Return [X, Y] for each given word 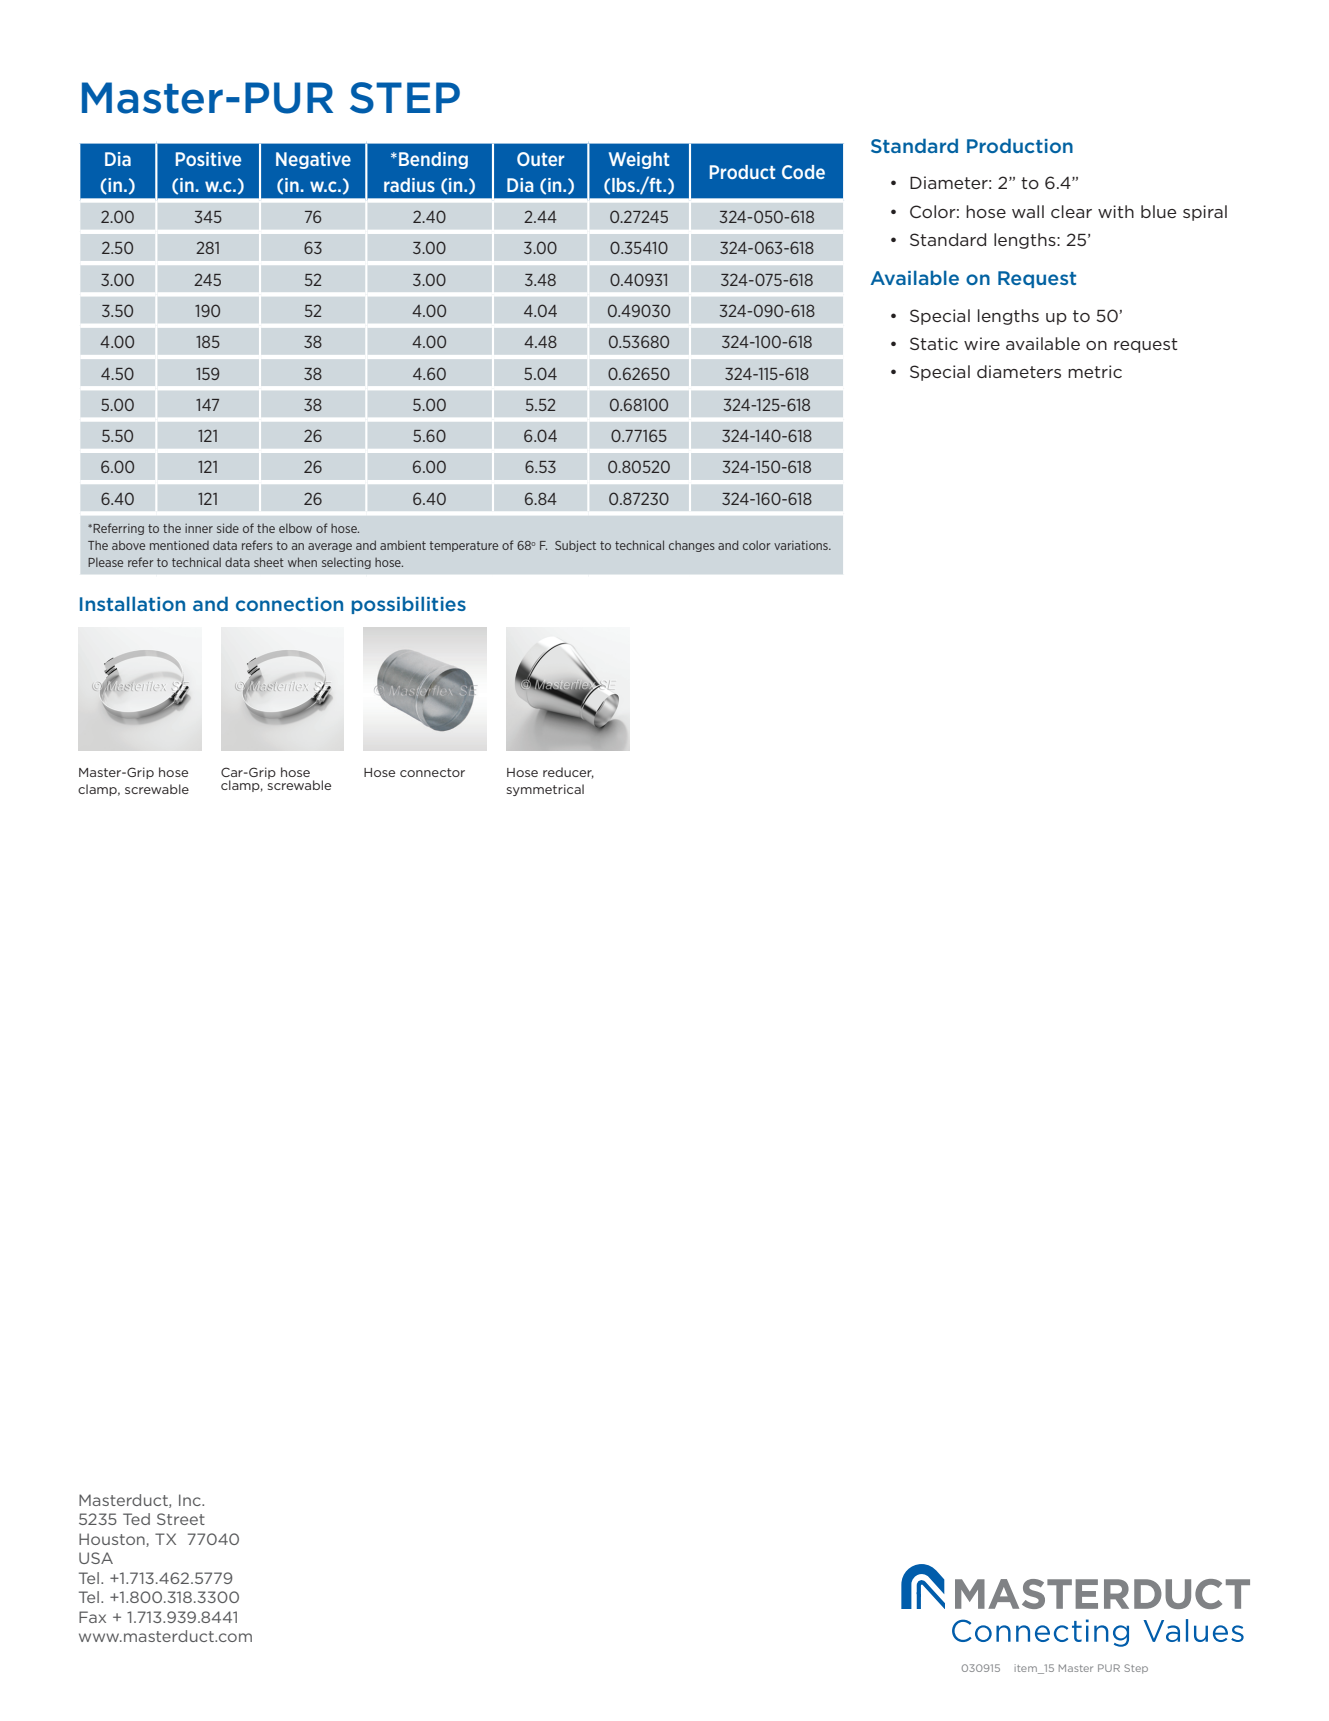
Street [181, 1519]
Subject [575, 546]
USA [96, 1558]
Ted [136, 1519]
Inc [191, 1500]
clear [1071, 211]
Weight [639, 160]
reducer [568, 773]
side [228, 528]
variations [802, 545]
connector [432, 772]
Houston [113, 1540]
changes [692, 546]
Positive [208, 159]
